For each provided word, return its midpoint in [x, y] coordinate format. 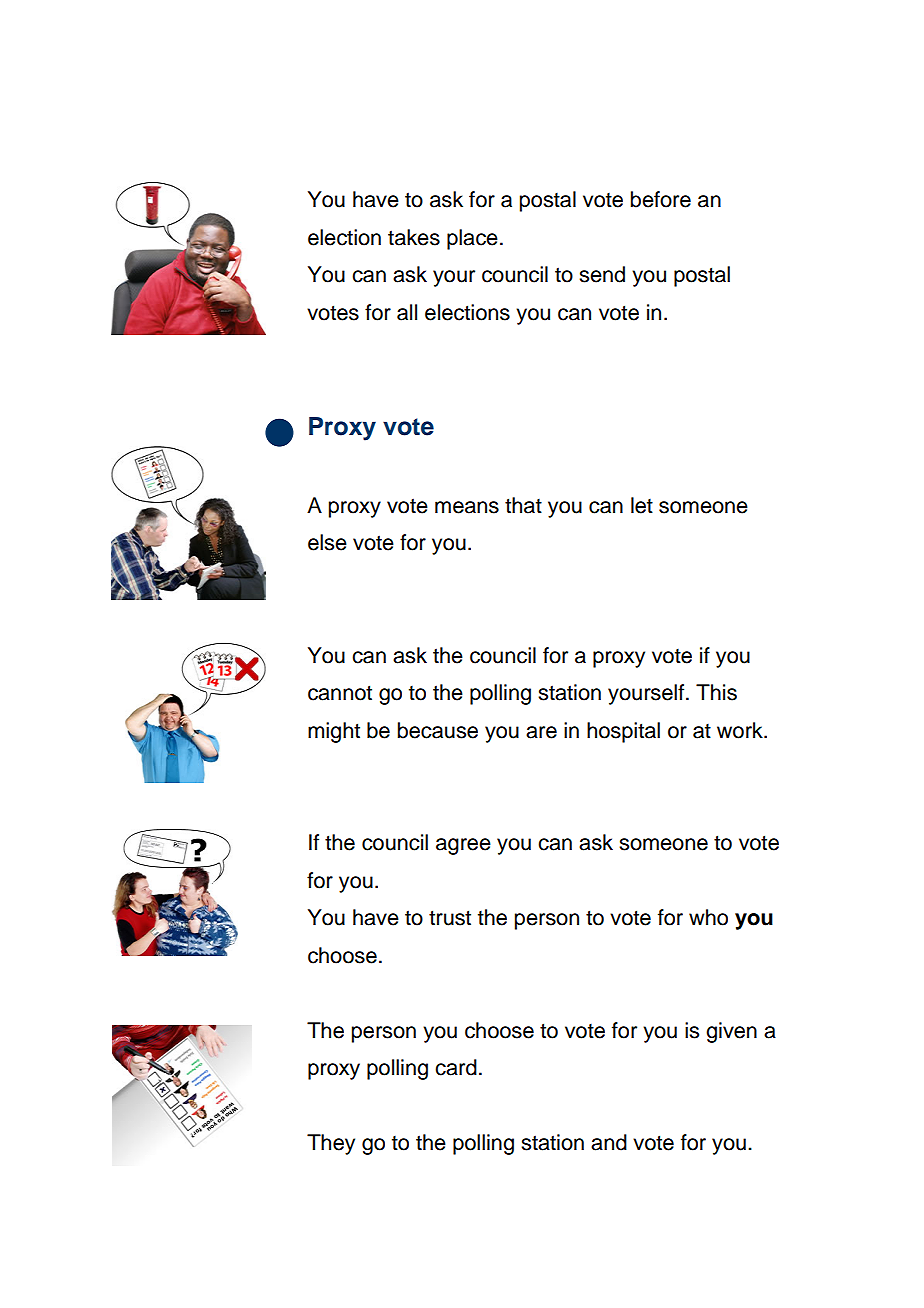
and [609, 1142]
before [661, 199]
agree [463, 846]
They [331, 1144]
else [327, 542]
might [334, 732]
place [472, 239]
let [642, 505]
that [523, 505]
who [708, 917]
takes [414, 237]
